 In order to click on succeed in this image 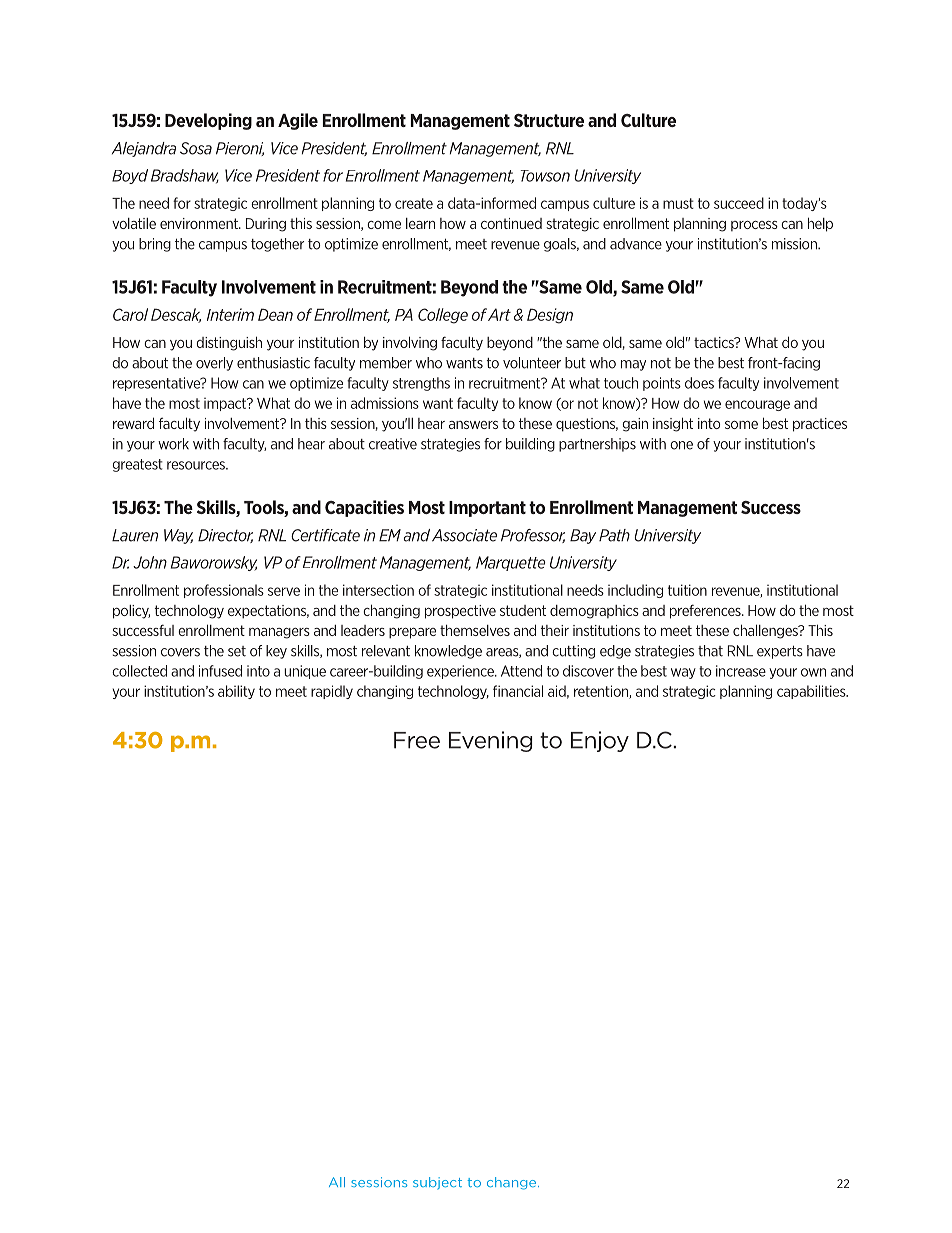, I will do `click(739, 203)`.
